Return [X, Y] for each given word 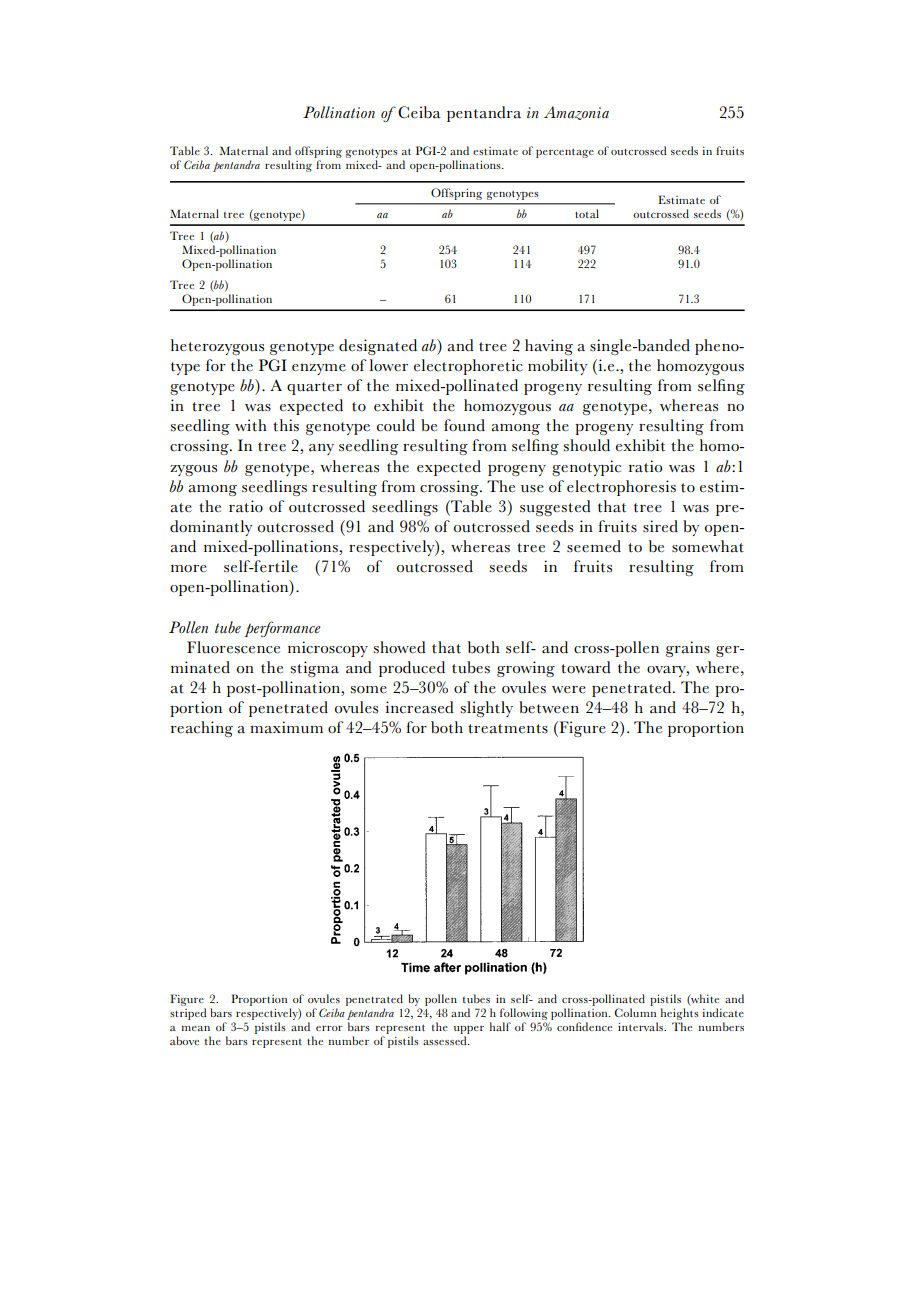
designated [378, 347]
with [251, 425]
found [464, 425]
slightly [487, 709]
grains [688, 649]
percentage [565, 153]
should [587, 445]
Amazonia [576, 113]
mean [196, 1028]
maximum [286, 727]
